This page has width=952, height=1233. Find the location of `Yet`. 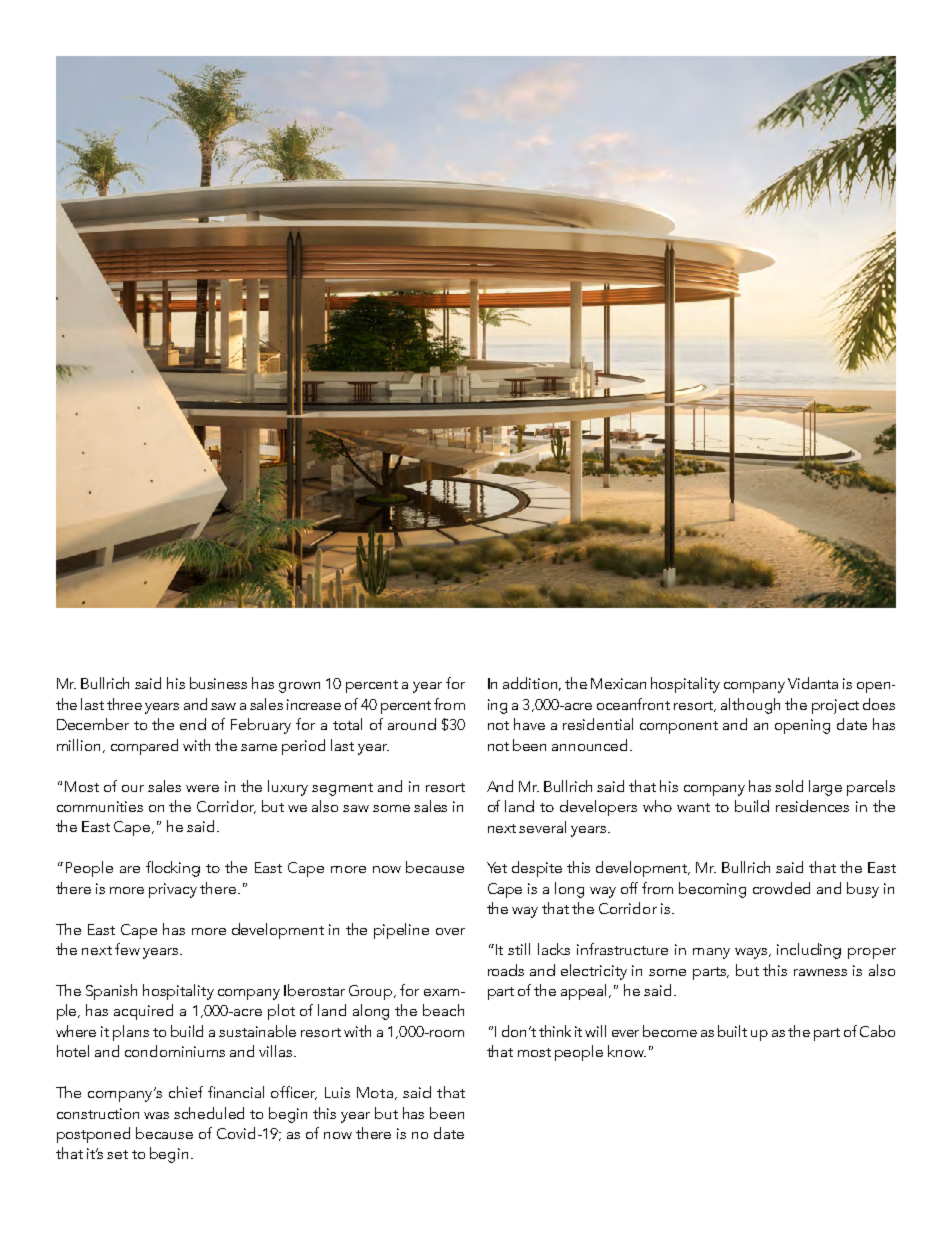

Yet is located at coordinates (497, 867).
